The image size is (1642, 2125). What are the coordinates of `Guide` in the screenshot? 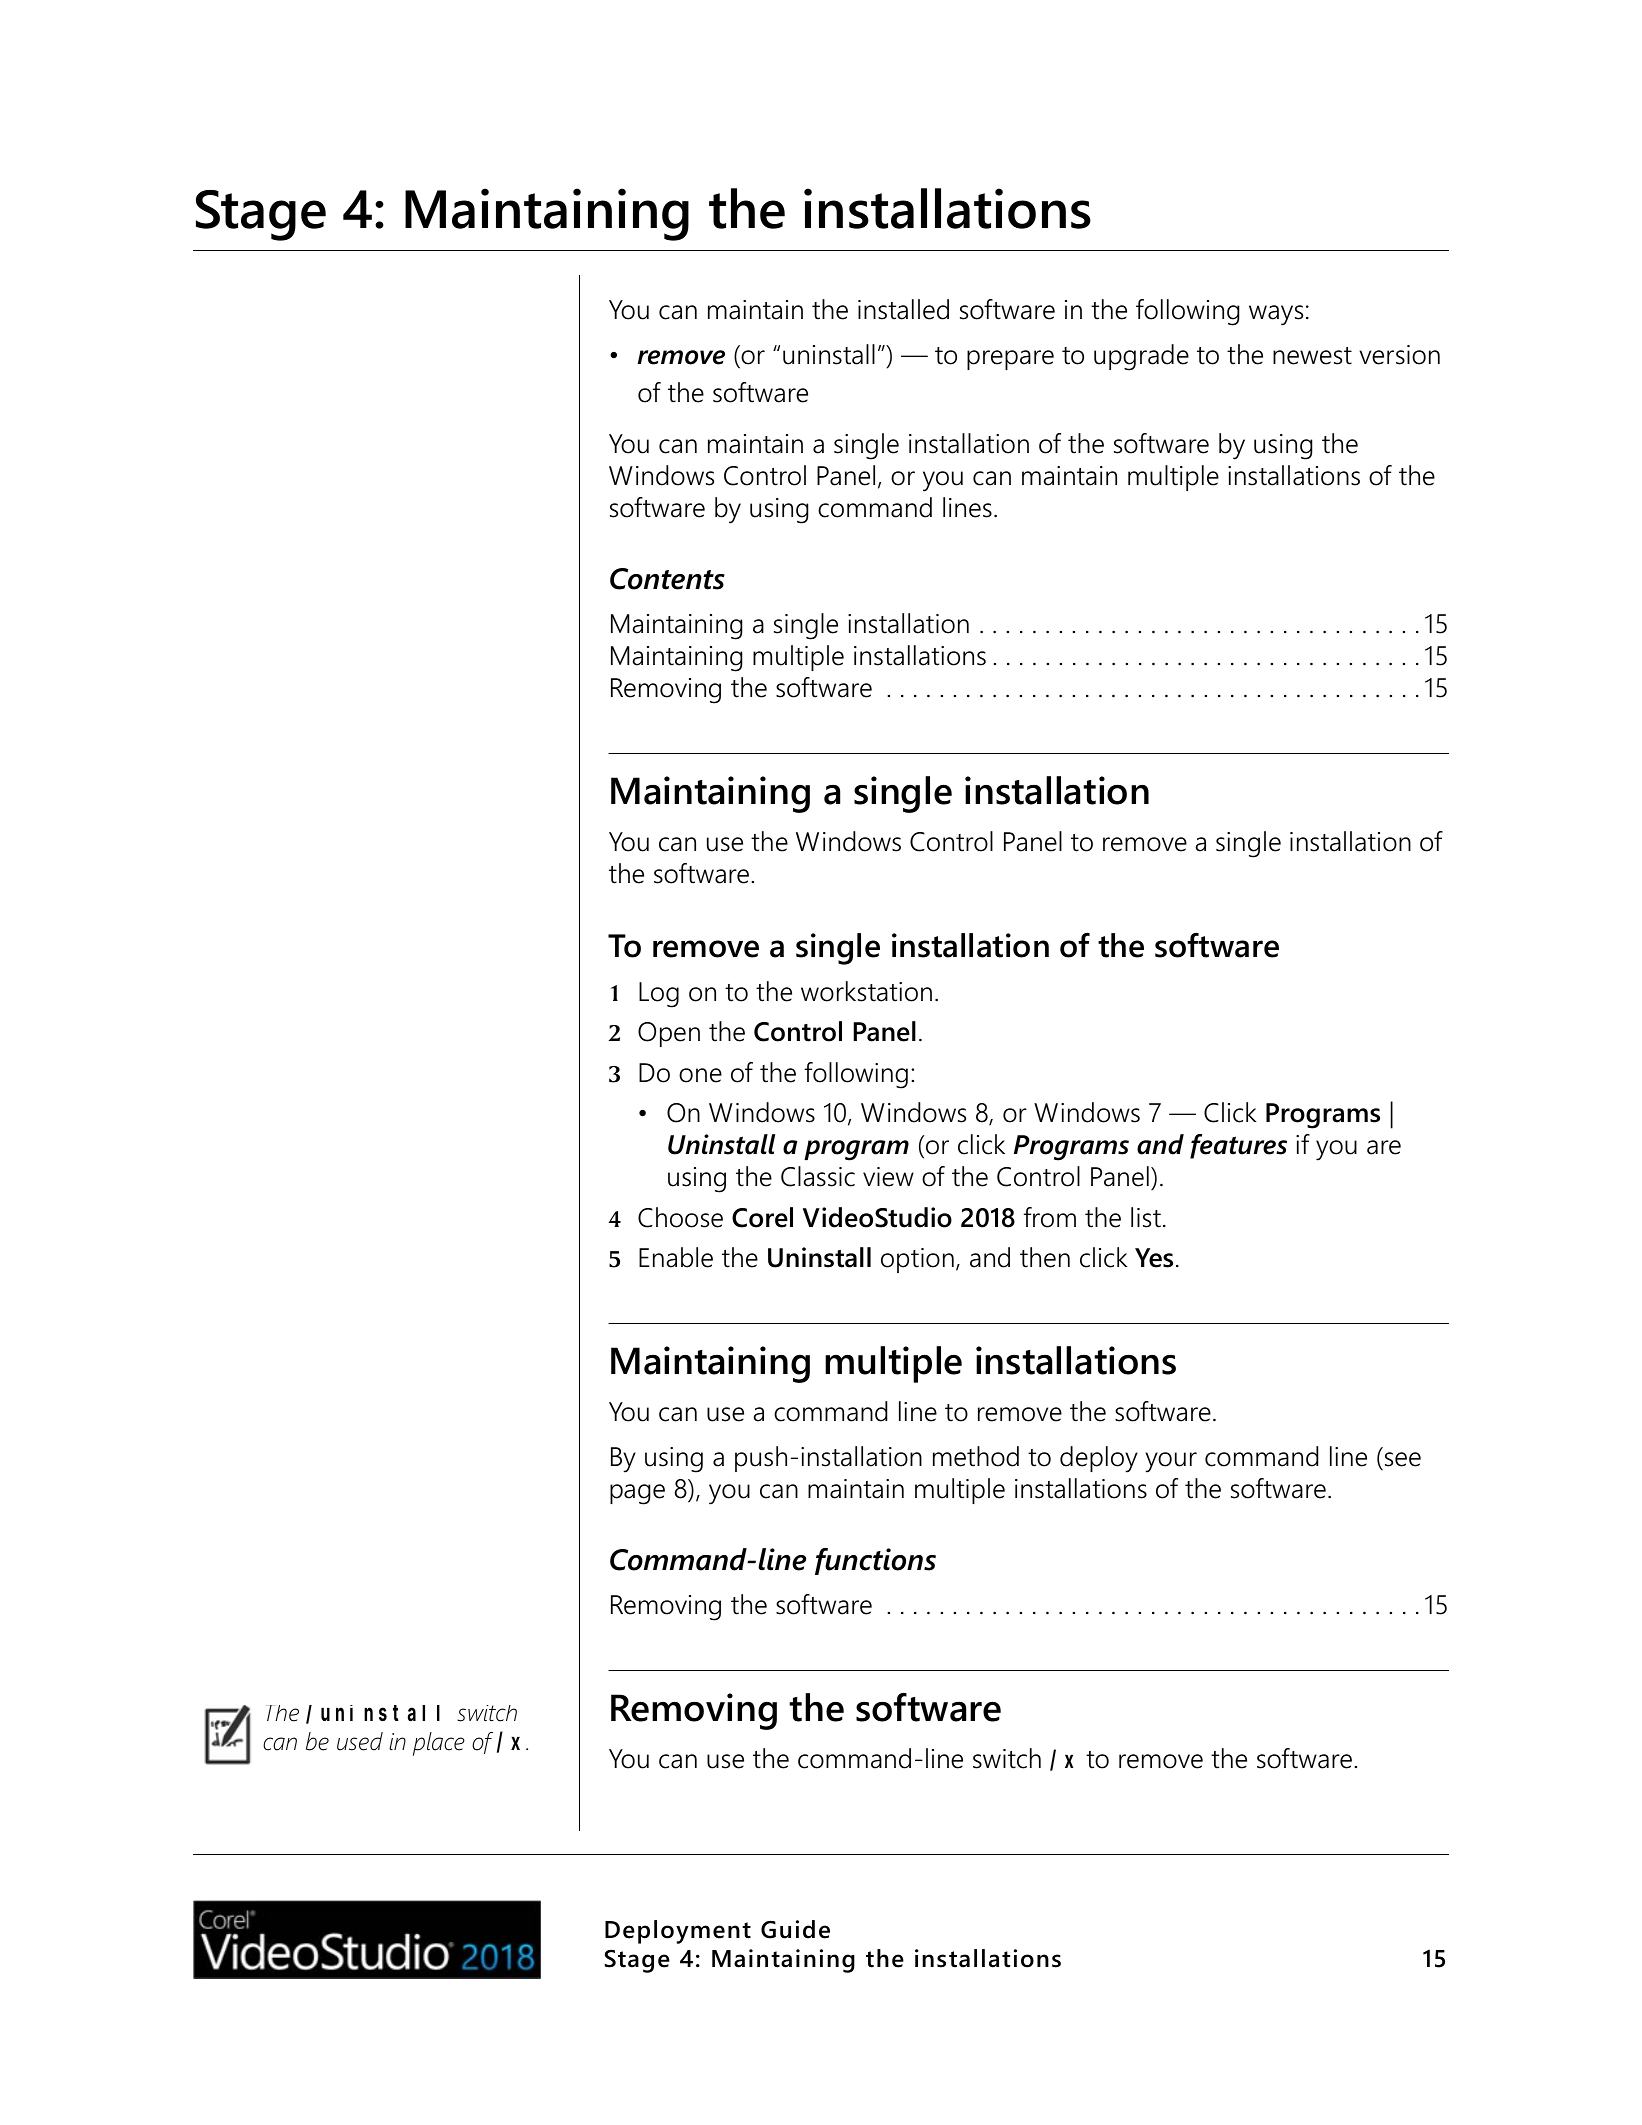 It's located at (795, 1929).
